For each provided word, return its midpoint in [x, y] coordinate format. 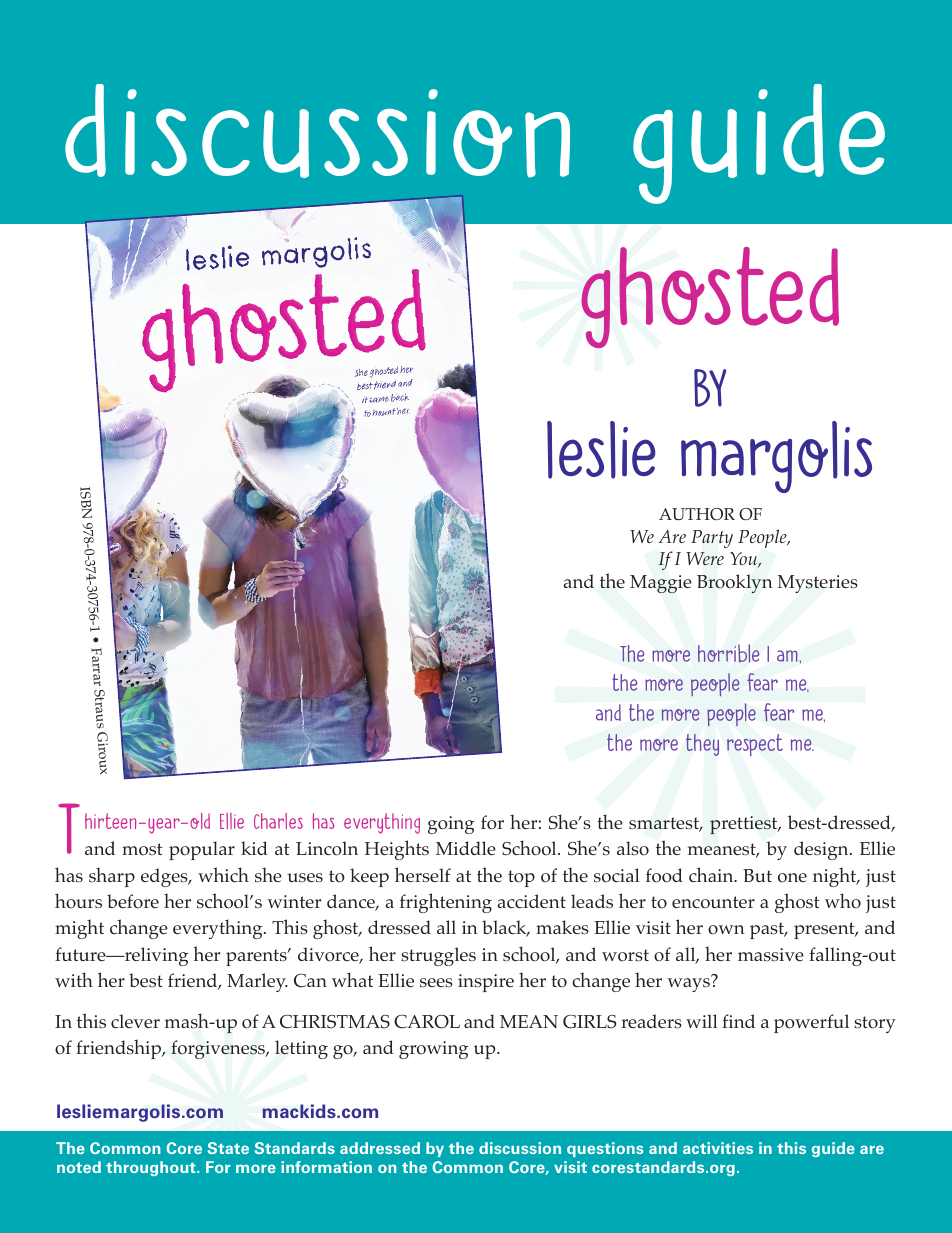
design [822, 850]
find [738, 1021]
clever [135, 1021]
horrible [728, 653]
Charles [278, 821]
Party [712, 539]
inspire [486, 983]
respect [755, 745]
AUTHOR [697, 514]
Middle [466, 848]
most [142, 849]
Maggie [661, 584]
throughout [152, 1168]
